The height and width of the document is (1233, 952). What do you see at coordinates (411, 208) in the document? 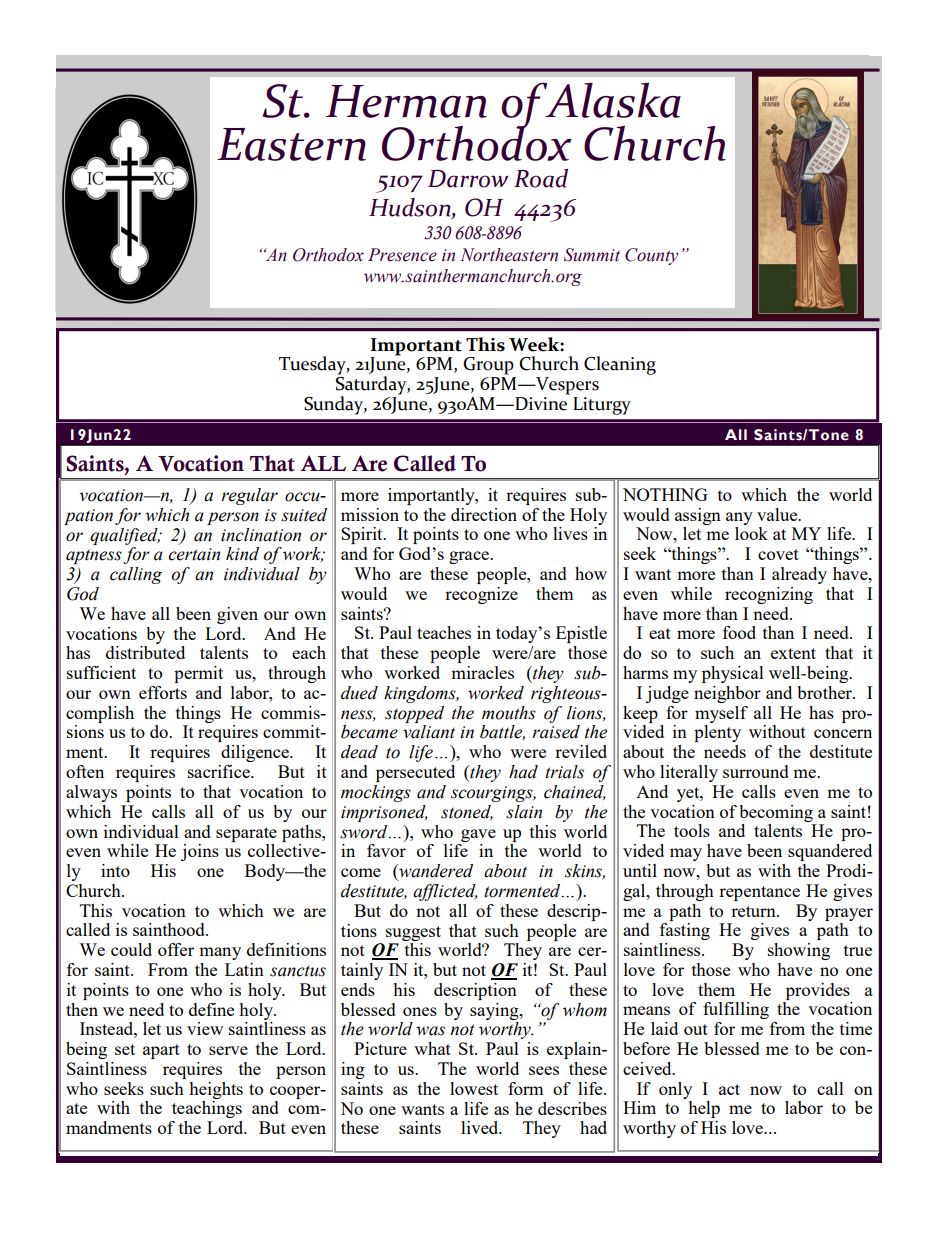
I see `Hudson` at bounding box center [411, 208].
